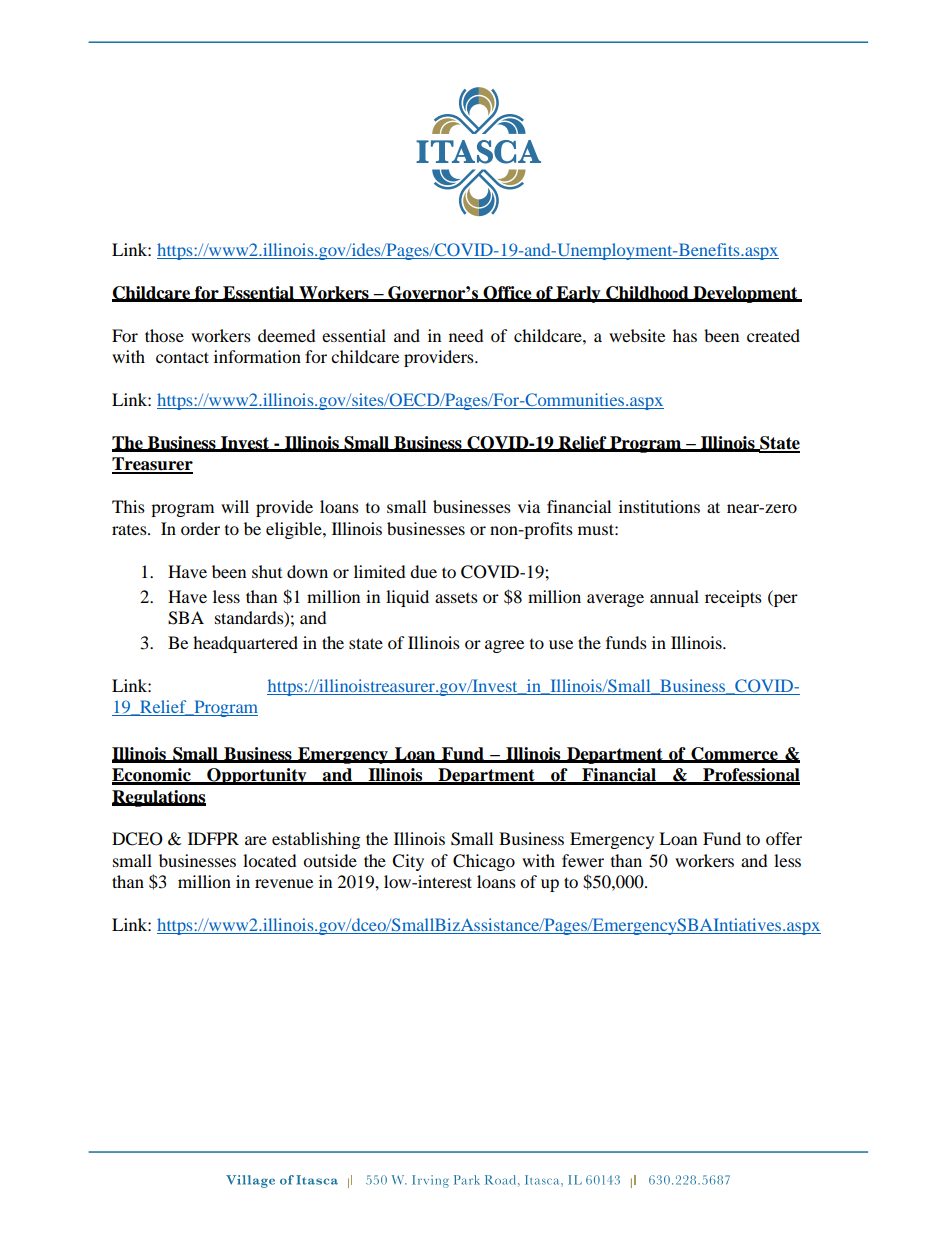 The image size is (952, 1233). I want to click on via, so click(529, 506).
